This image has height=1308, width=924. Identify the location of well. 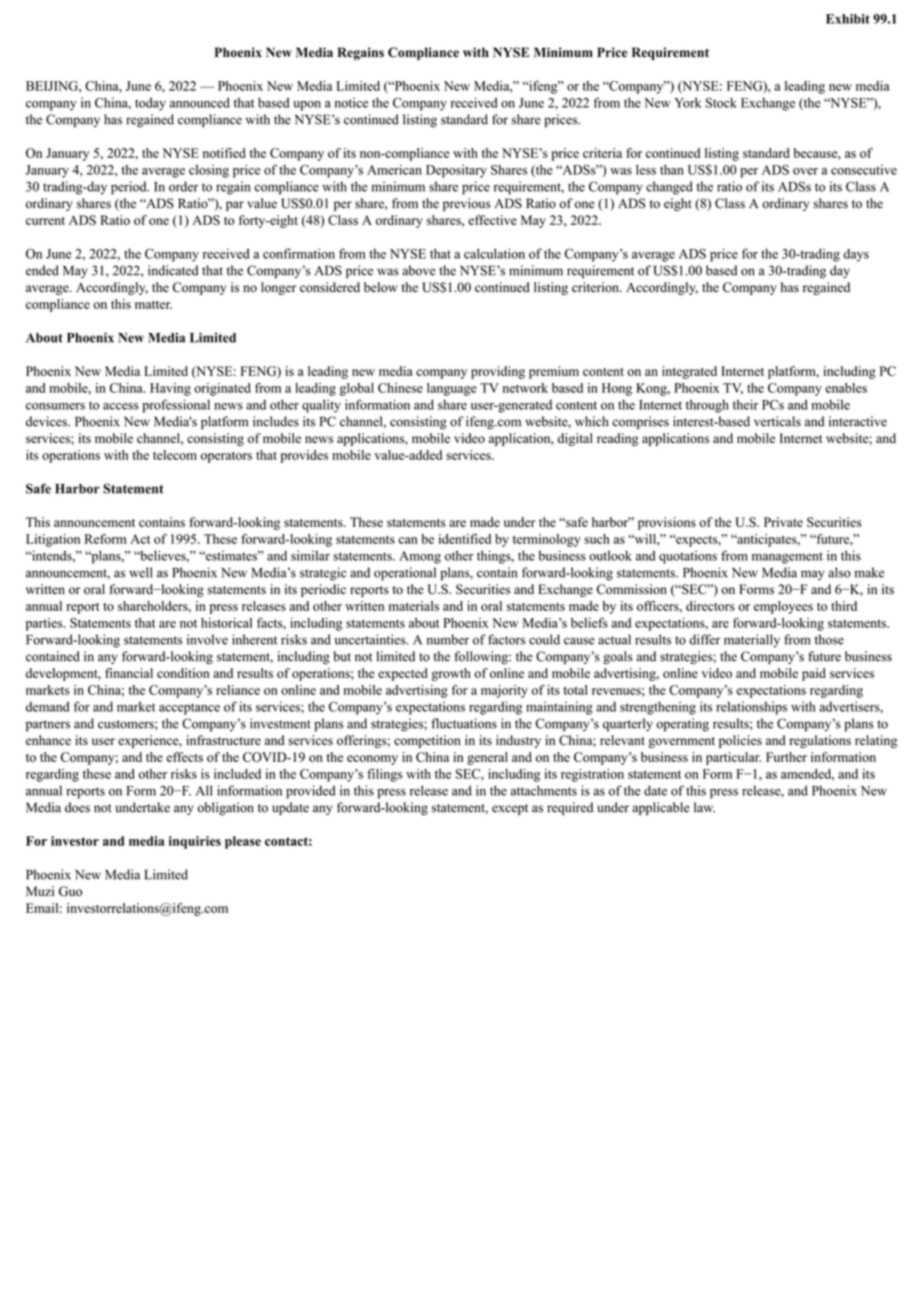
(140, 572).
